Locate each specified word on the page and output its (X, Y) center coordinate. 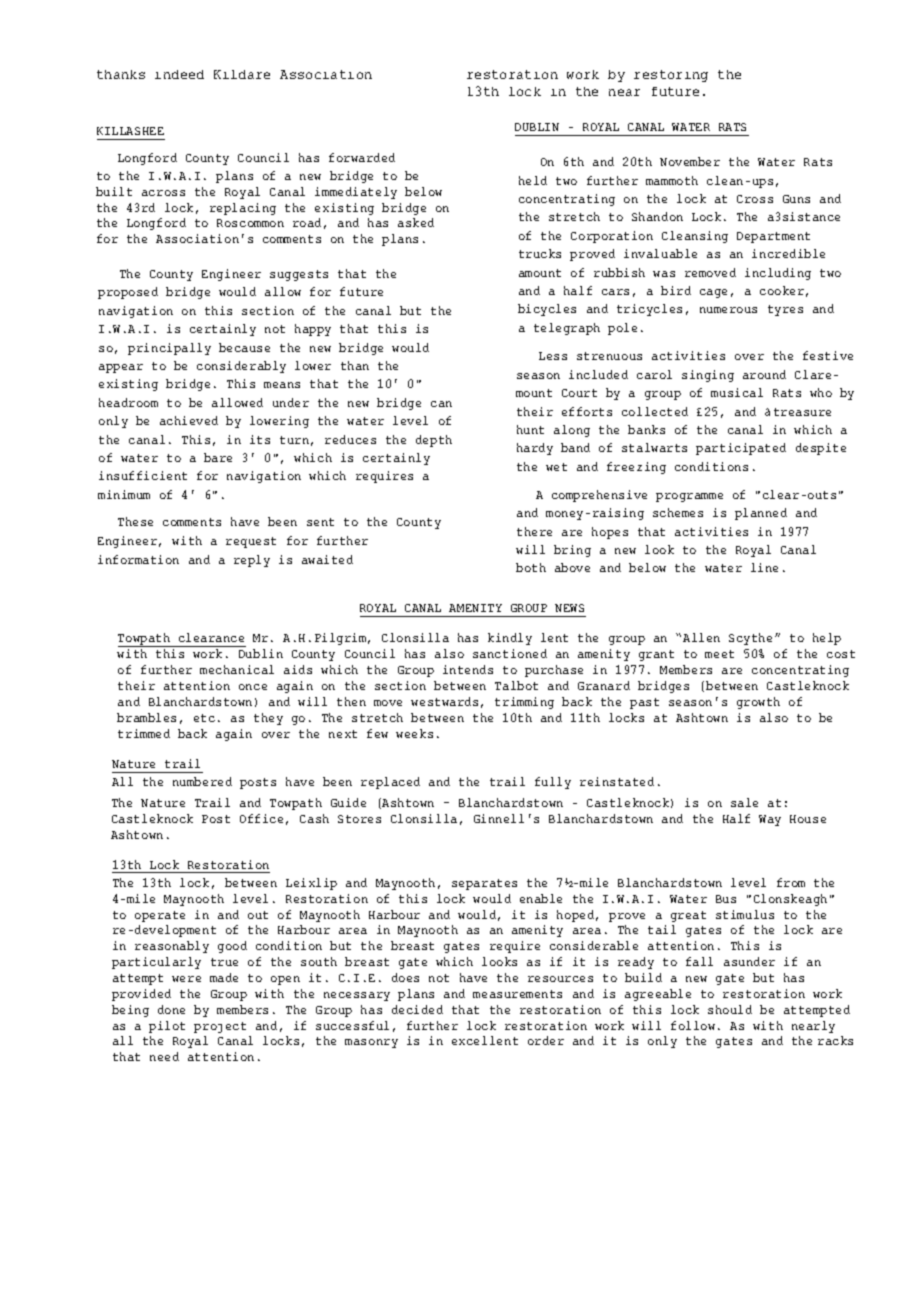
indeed (179, 74)
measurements (517, 994)
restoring (671, 76)
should (730, 1009)
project (220, 1027)
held (533, 180)
